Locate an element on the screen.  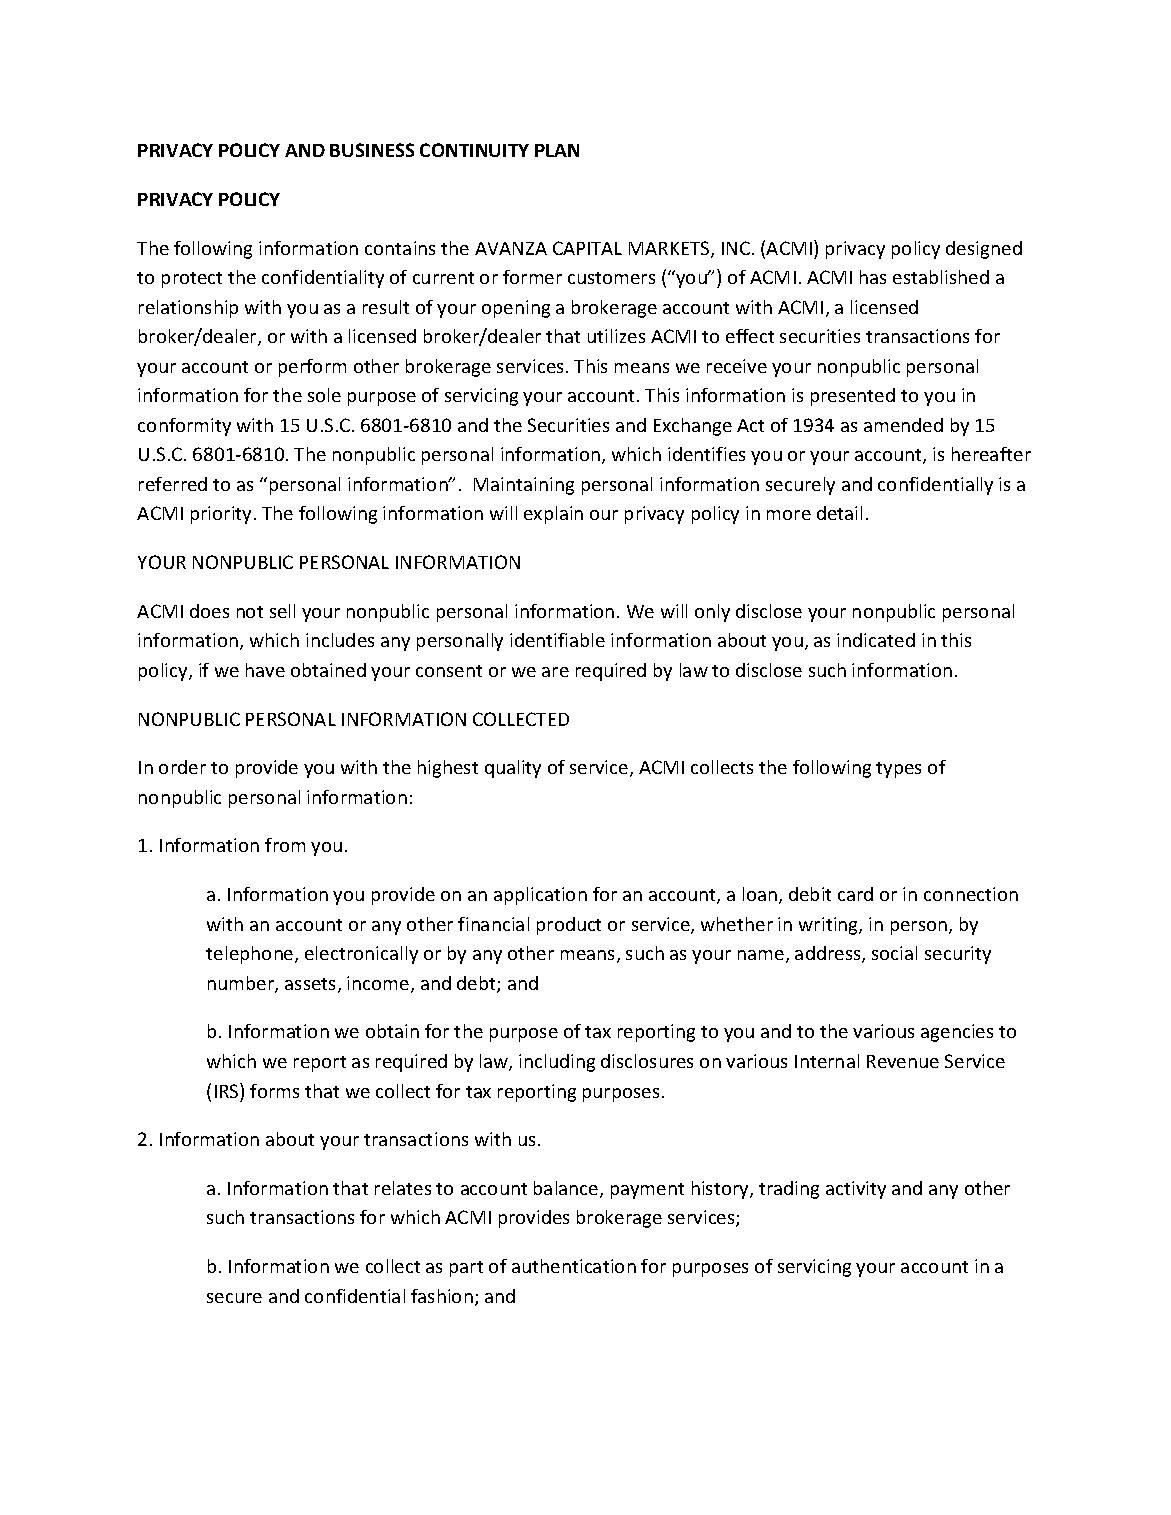
detail is located at coordinates (839, 513).
